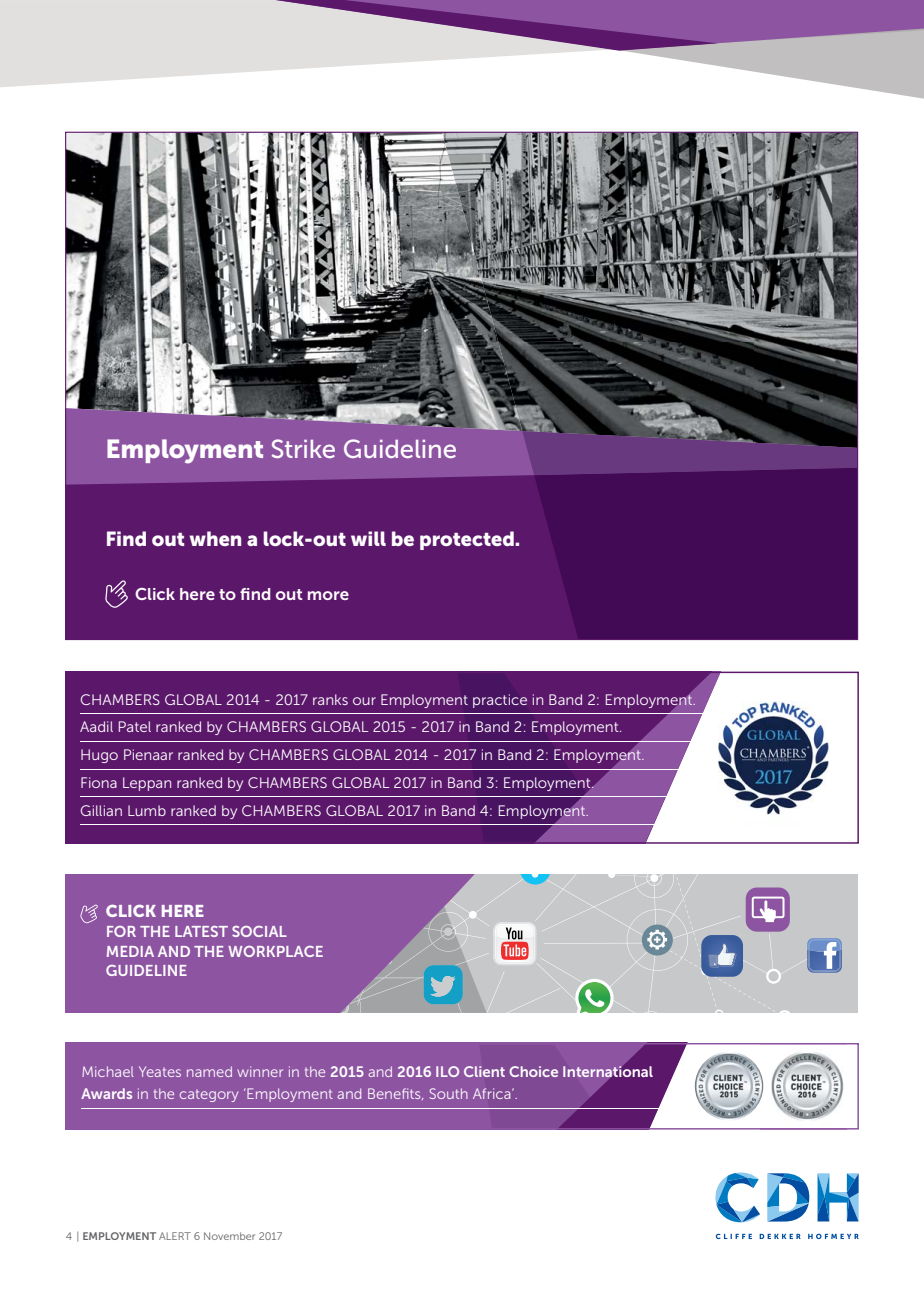 The height and width of the screenshot is (1308, 924). I want to click on Patel, so click(135, 726).
